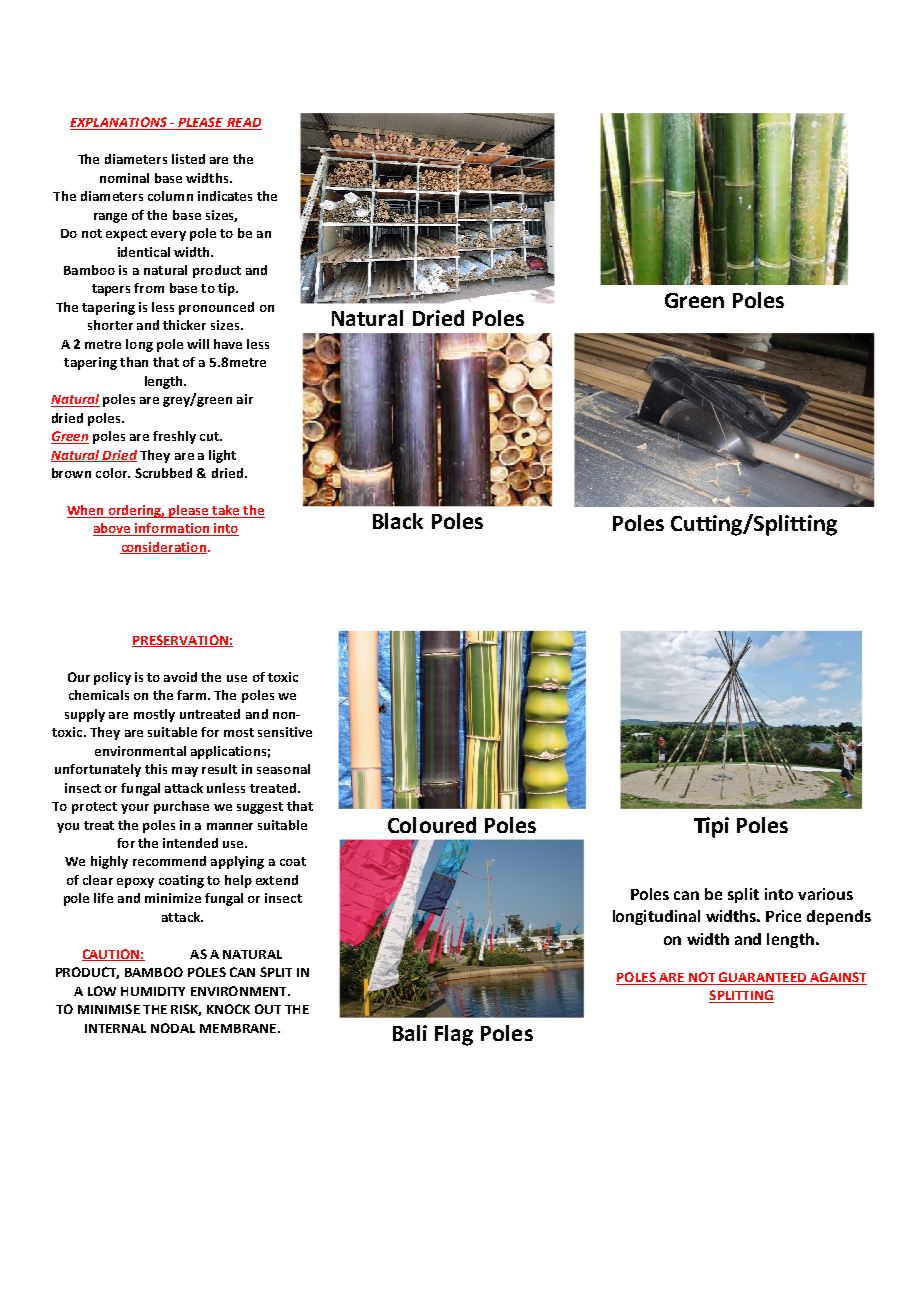 The image size is (924, 1308). What do you see at coordinates (184, 325) in the screenshot?
I see `thicker` at bounding box center [184, 325].
